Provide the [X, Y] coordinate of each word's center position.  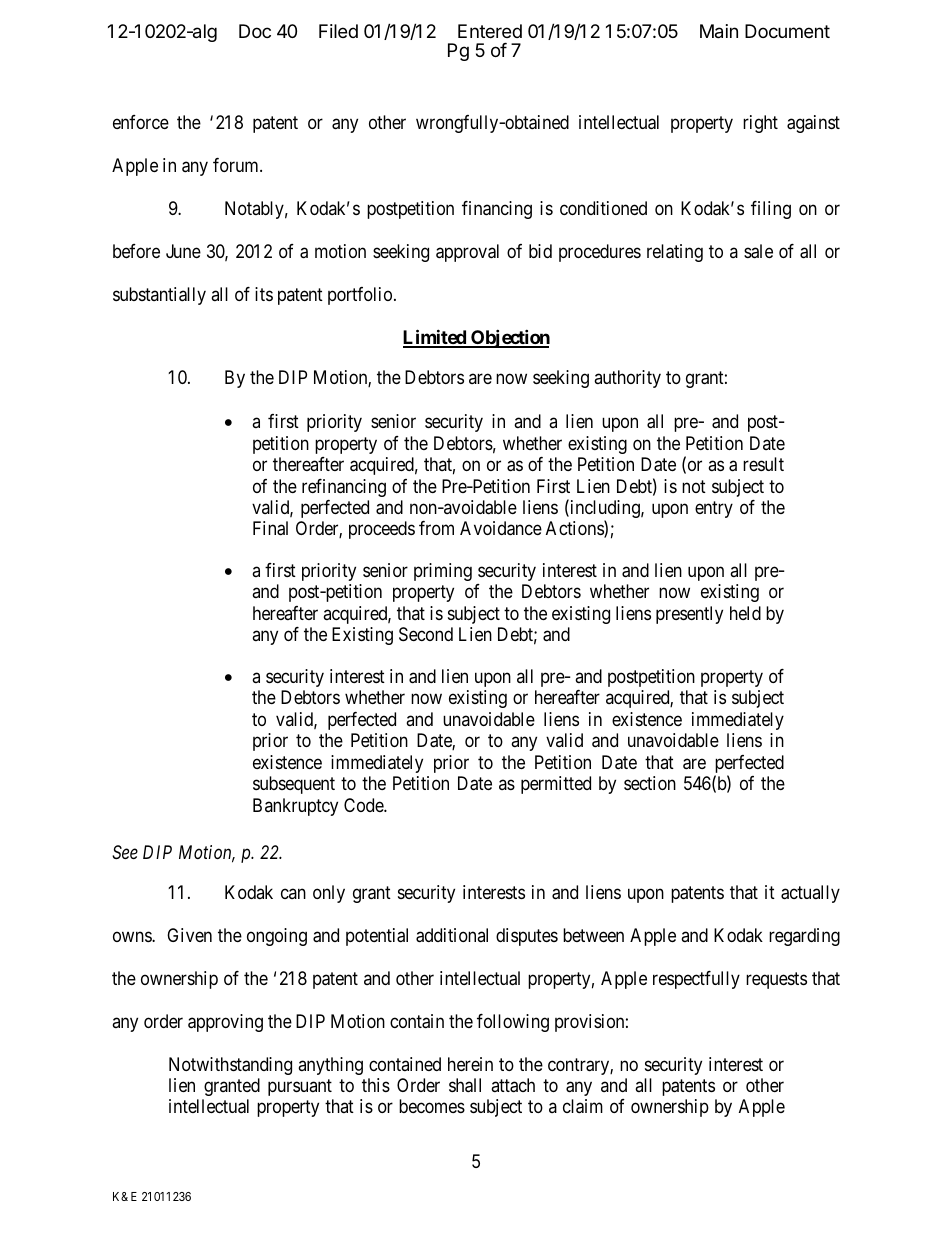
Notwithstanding [230, 1066]
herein [470, 1064]
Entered [490, 31]
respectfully [696, 980]
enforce [141, 122]
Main [719, 31]
